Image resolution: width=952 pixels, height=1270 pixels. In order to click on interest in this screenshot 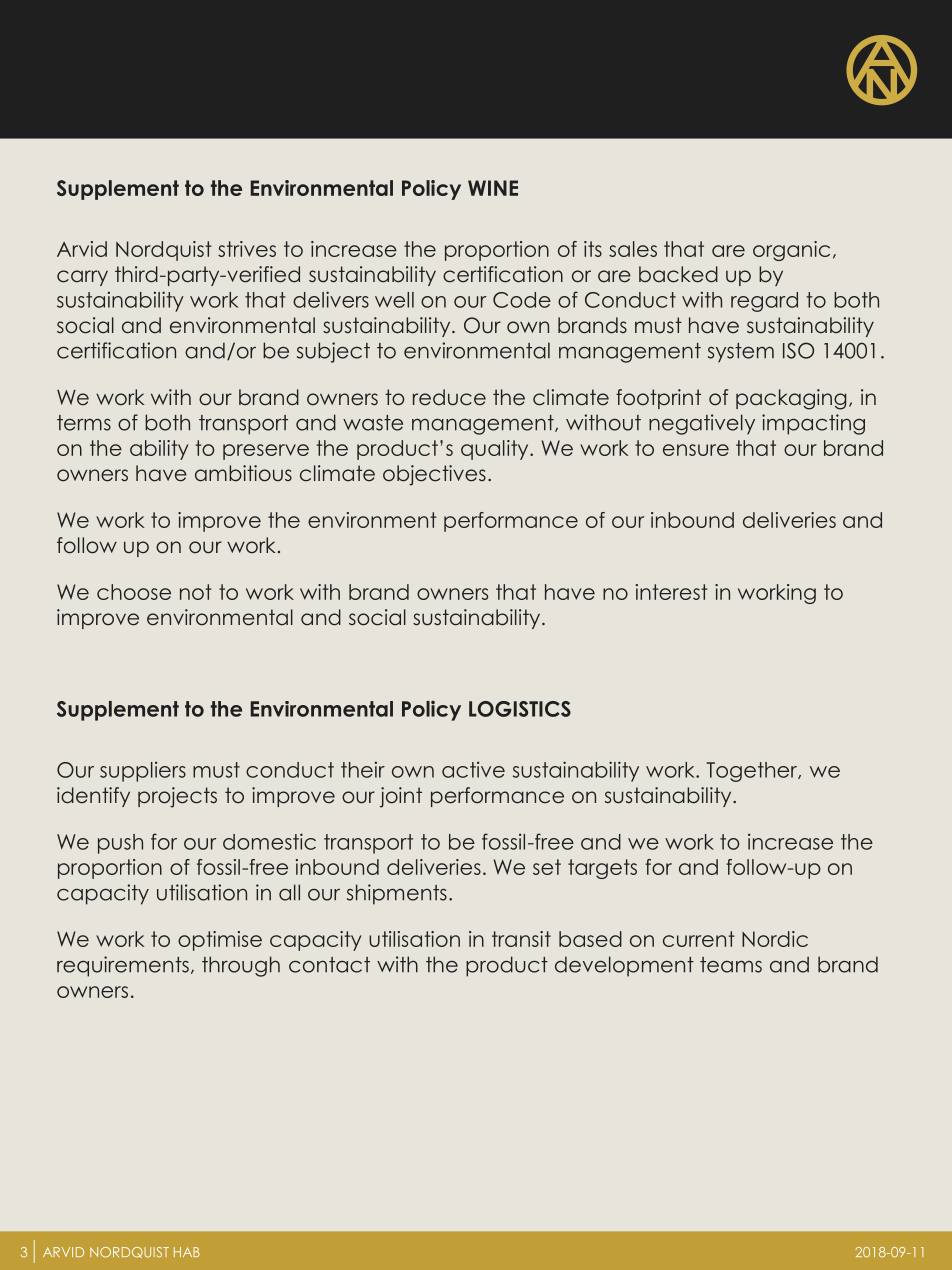, I will do `click(672, 592)`.
